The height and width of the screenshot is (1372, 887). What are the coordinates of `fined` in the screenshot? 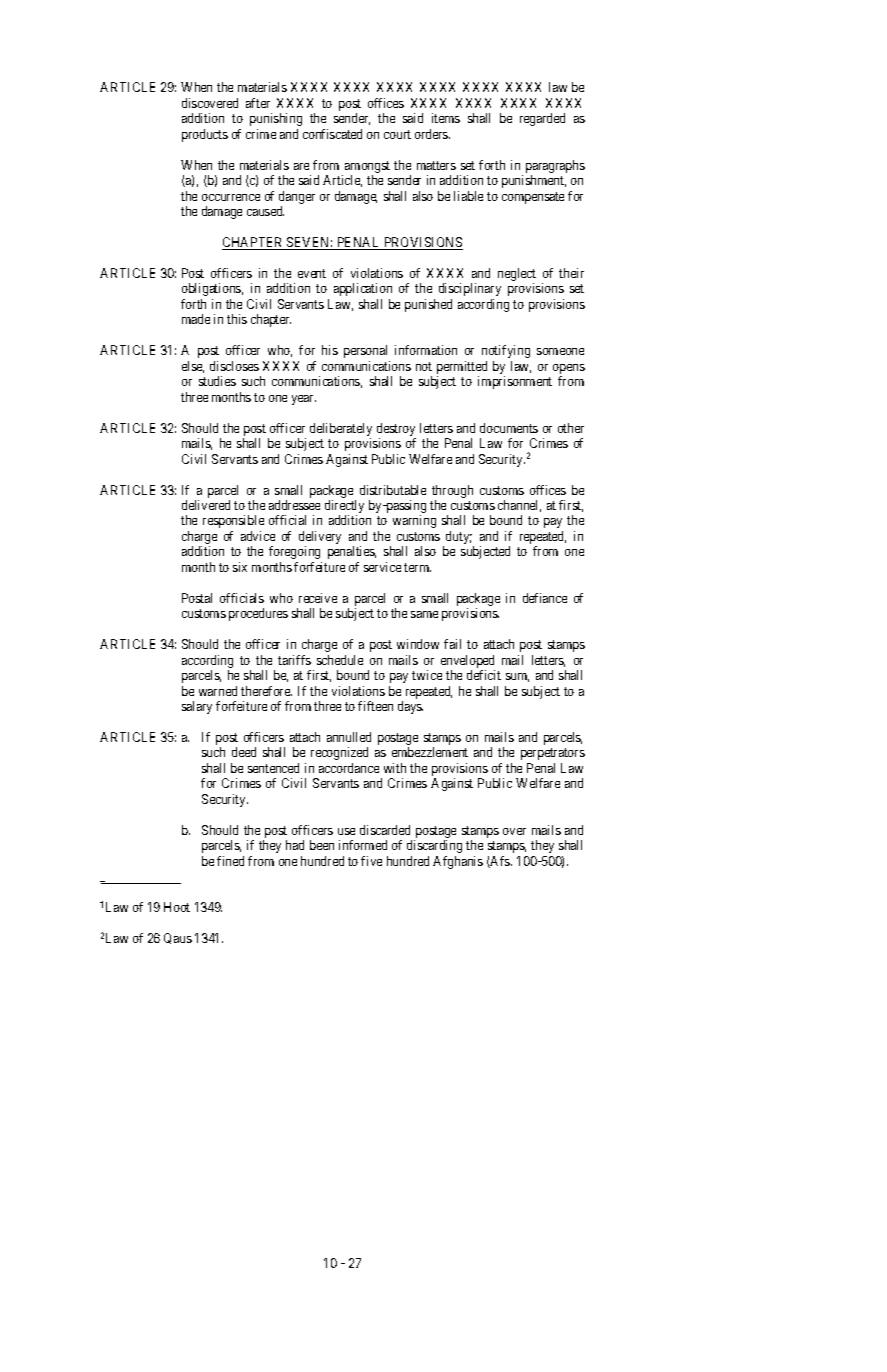 It's located at (230, 861).
